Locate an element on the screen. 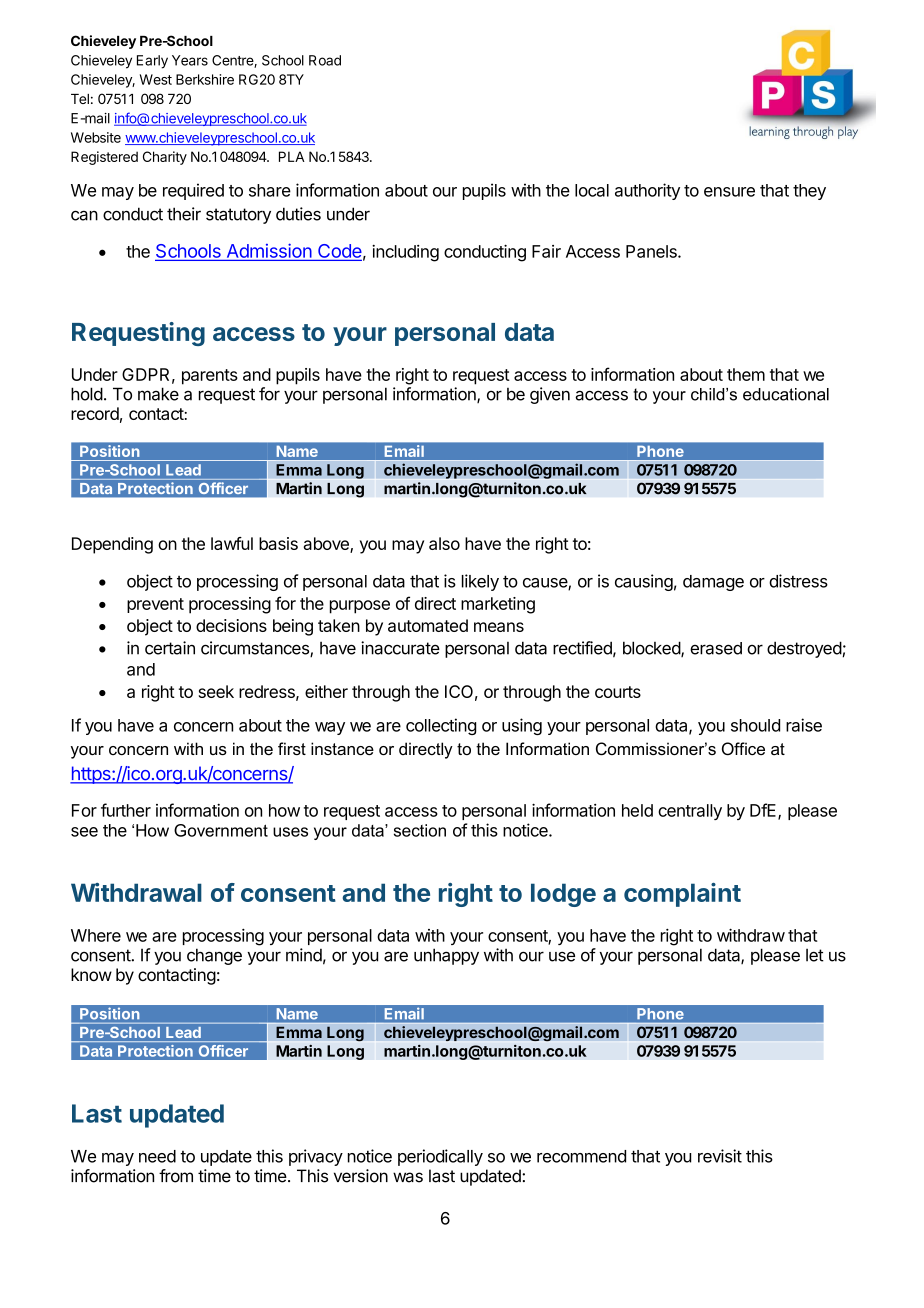 This screenshot has width=924, height=1308. ensure is located at coordinates (729, 192).
